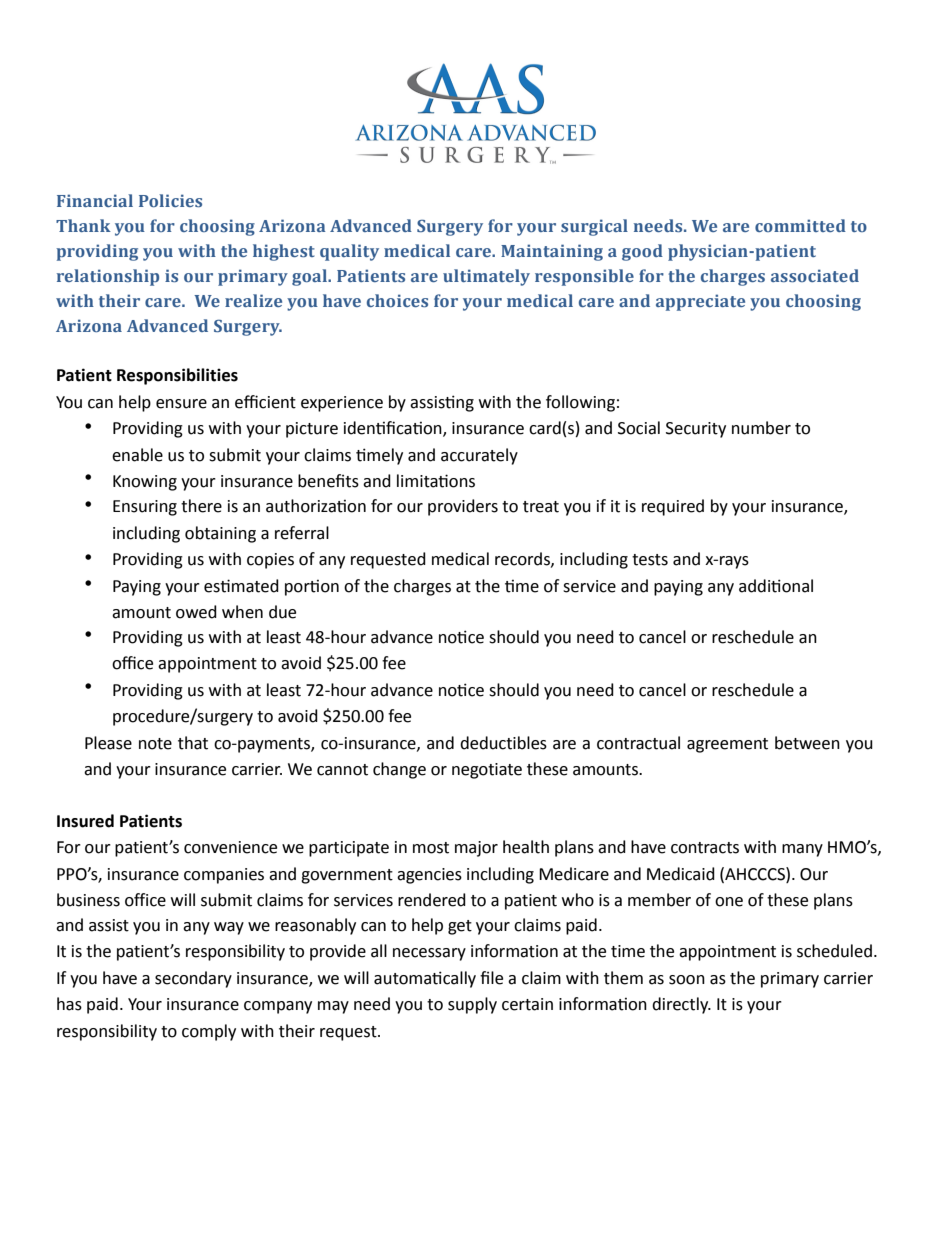  I want to click on secondary, so click(193, 979).
